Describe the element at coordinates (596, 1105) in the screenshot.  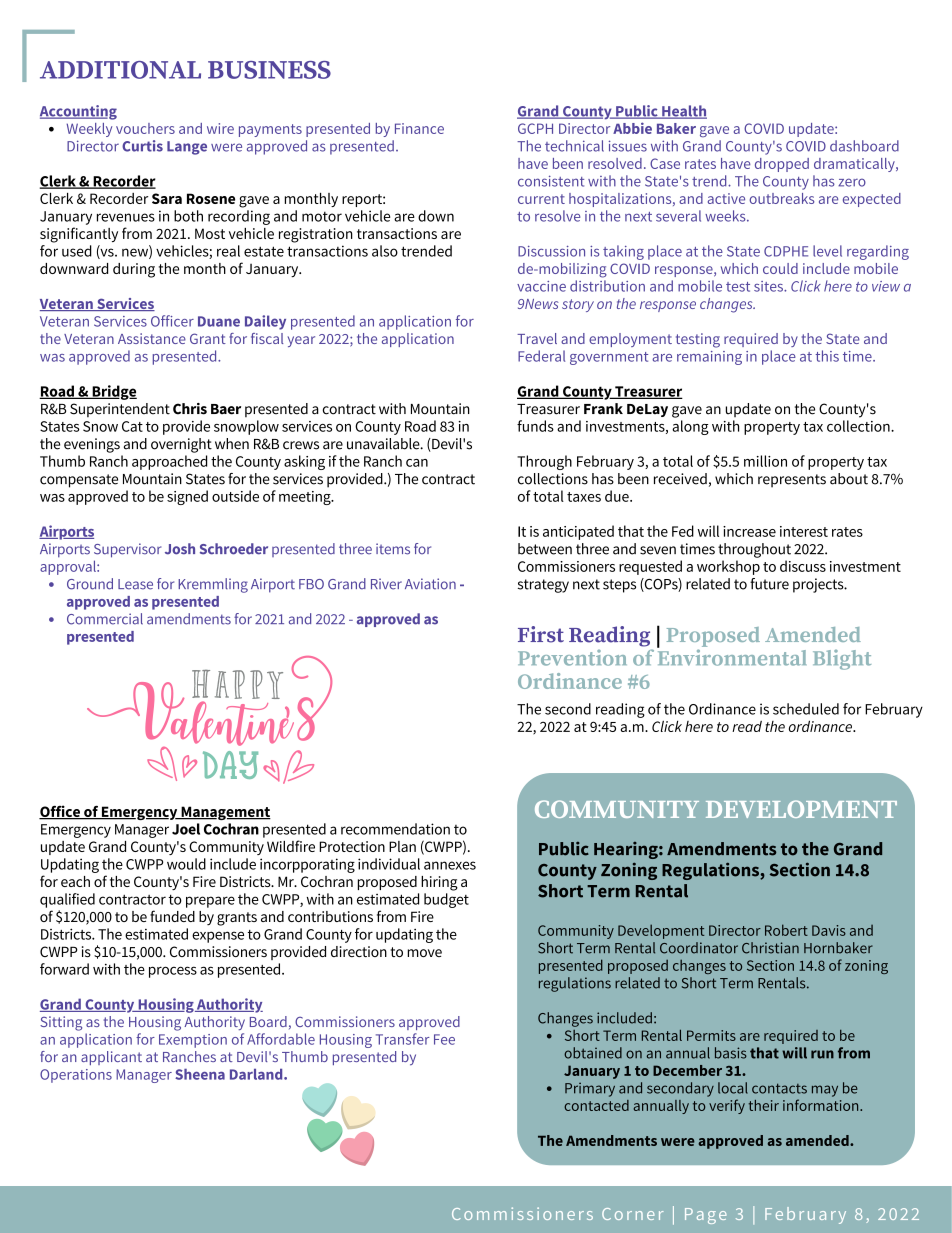
I see `contacted` at that location.
